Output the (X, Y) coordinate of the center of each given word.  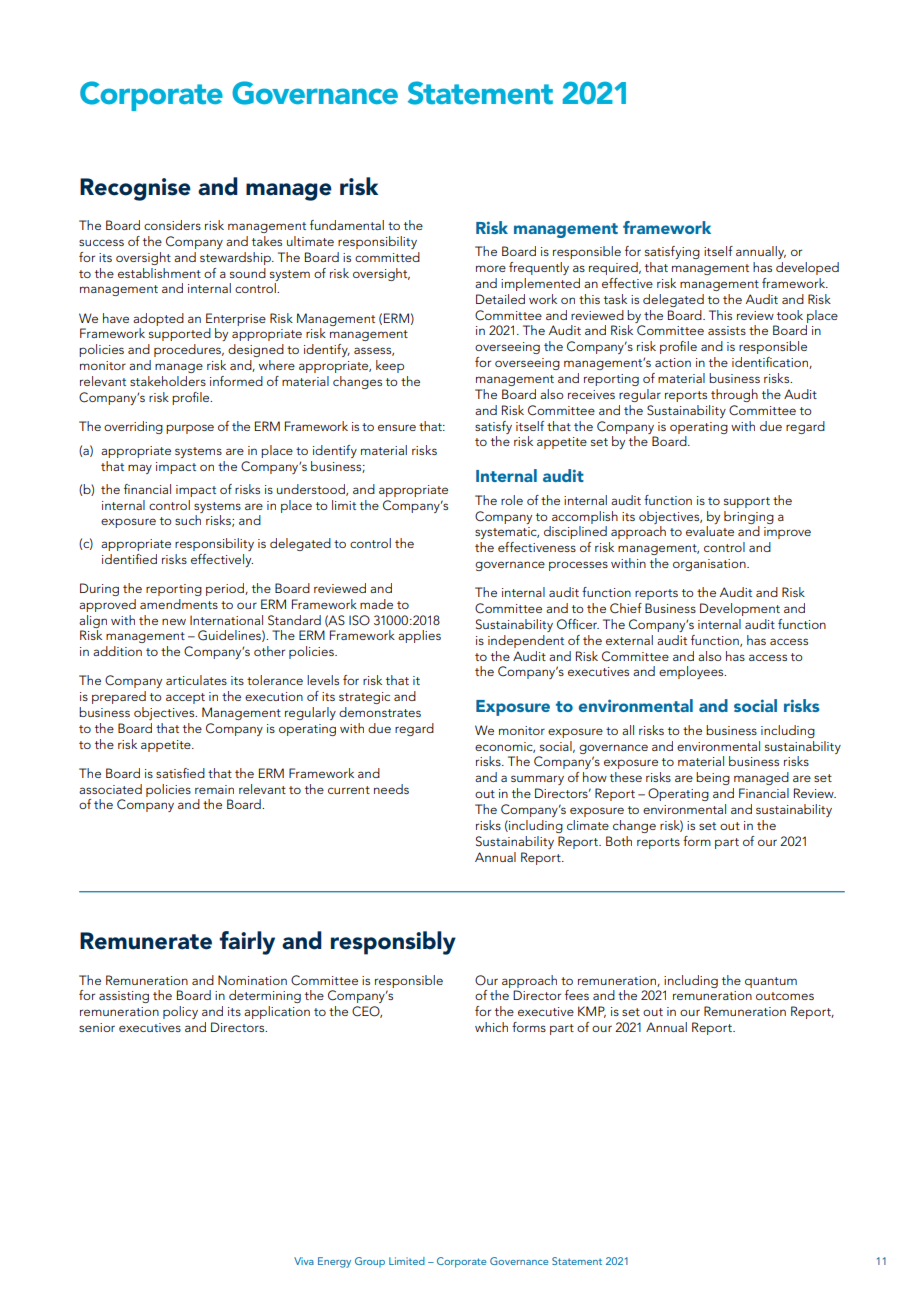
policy (180, 1012)
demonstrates (380, 712)
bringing (749, 517)
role (512, 500)
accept (185, 698)
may (140, 469)
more (491, 268)
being (713, 778)
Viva (304, 1261)
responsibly (393, 943)
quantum (771, 982)
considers (172, 225)
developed (807, 268)
